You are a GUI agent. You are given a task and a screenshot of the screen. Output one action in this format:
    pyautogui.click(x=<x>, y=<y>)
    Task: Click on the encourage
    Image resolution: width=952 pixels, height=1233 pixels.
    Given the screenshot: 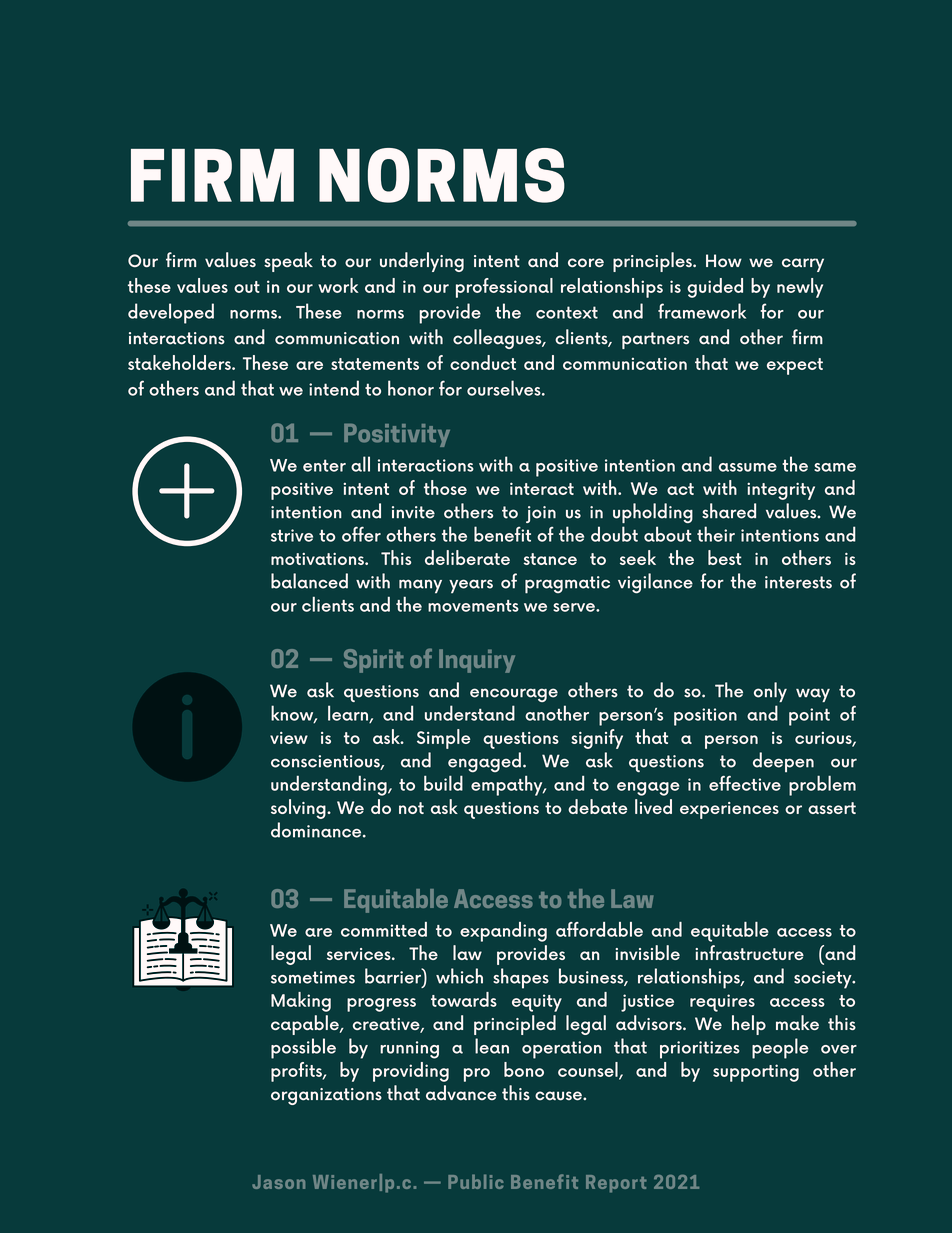 What is the action you would take?
    pyautogui.click(x=514, y=695)
